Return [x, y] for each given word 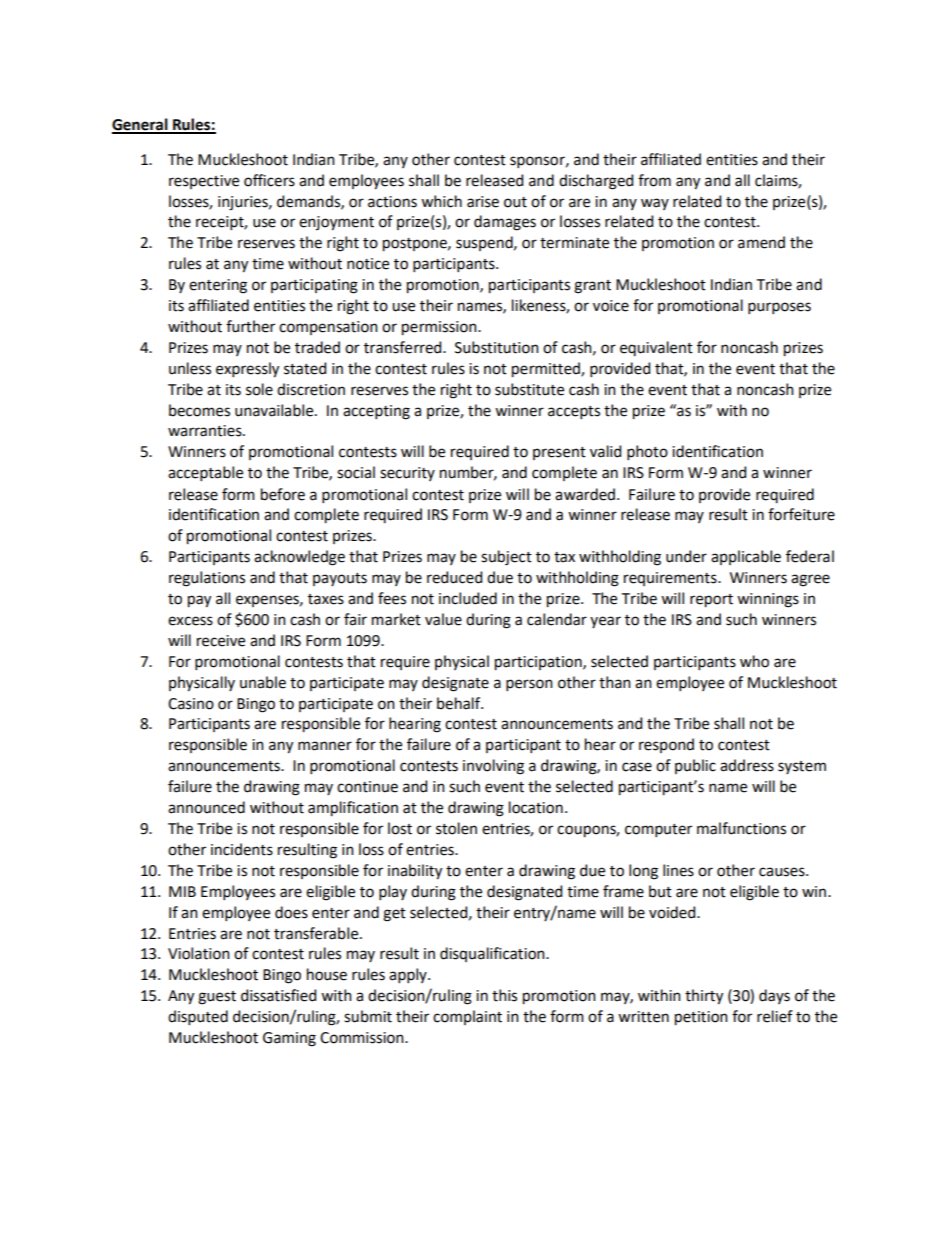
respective [204, 182]
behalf [460, 703]
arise [483, 202]
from [654, 180]
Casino [191, 704]
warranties [206, 431]
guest [217, 998]
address [747, 765]
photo [647, 452]
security [407, 474]
